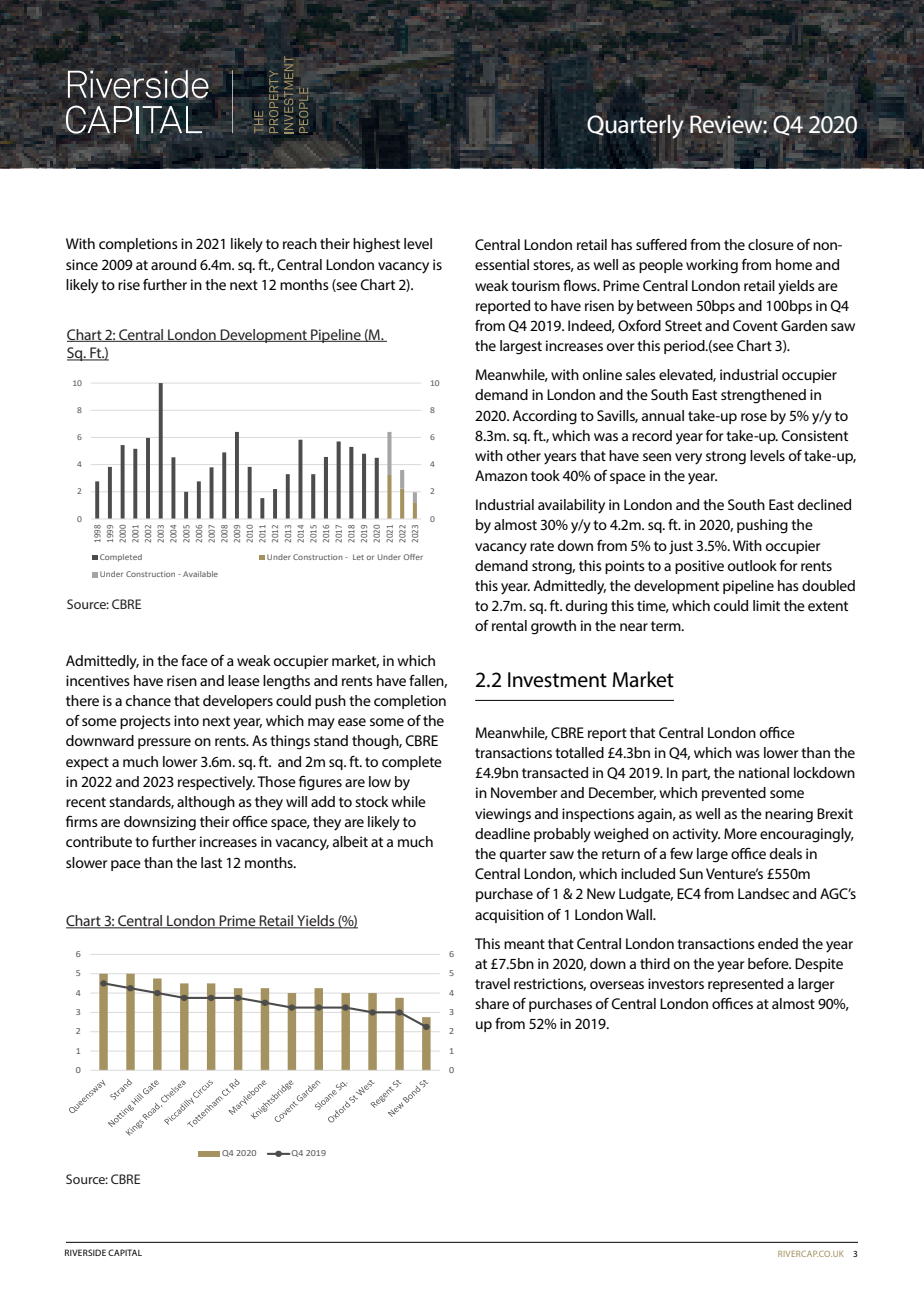 The height and width of the screenshot is (1308, 924). What do you see at coordinates (492, 983) in the screenshot?
I see `travel` at bounding box center [492, 983].
